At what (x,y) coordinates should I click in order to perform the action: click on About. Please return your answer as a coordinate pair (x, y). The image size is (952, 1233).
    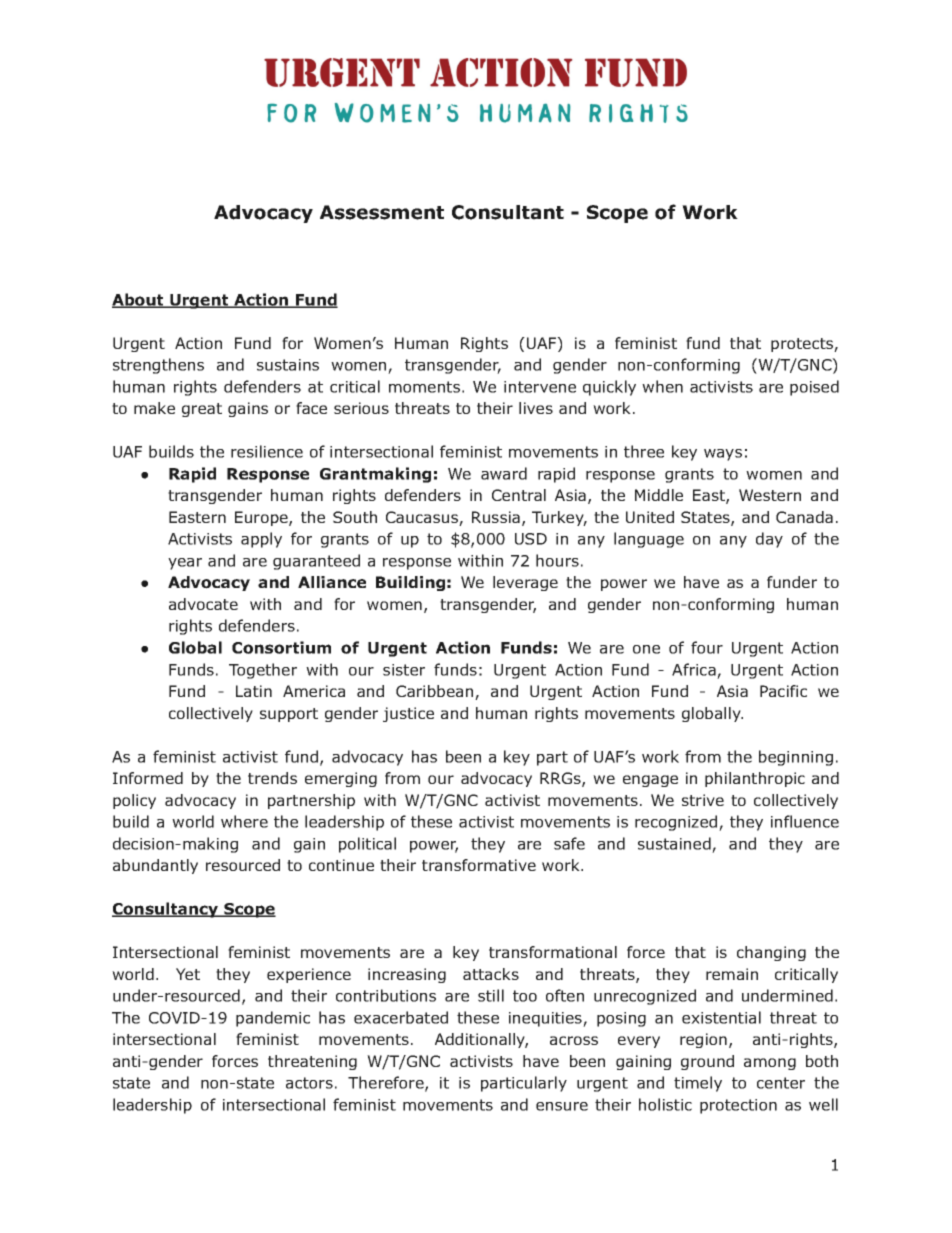
    Looking at the image, I should click on (139, 300).
